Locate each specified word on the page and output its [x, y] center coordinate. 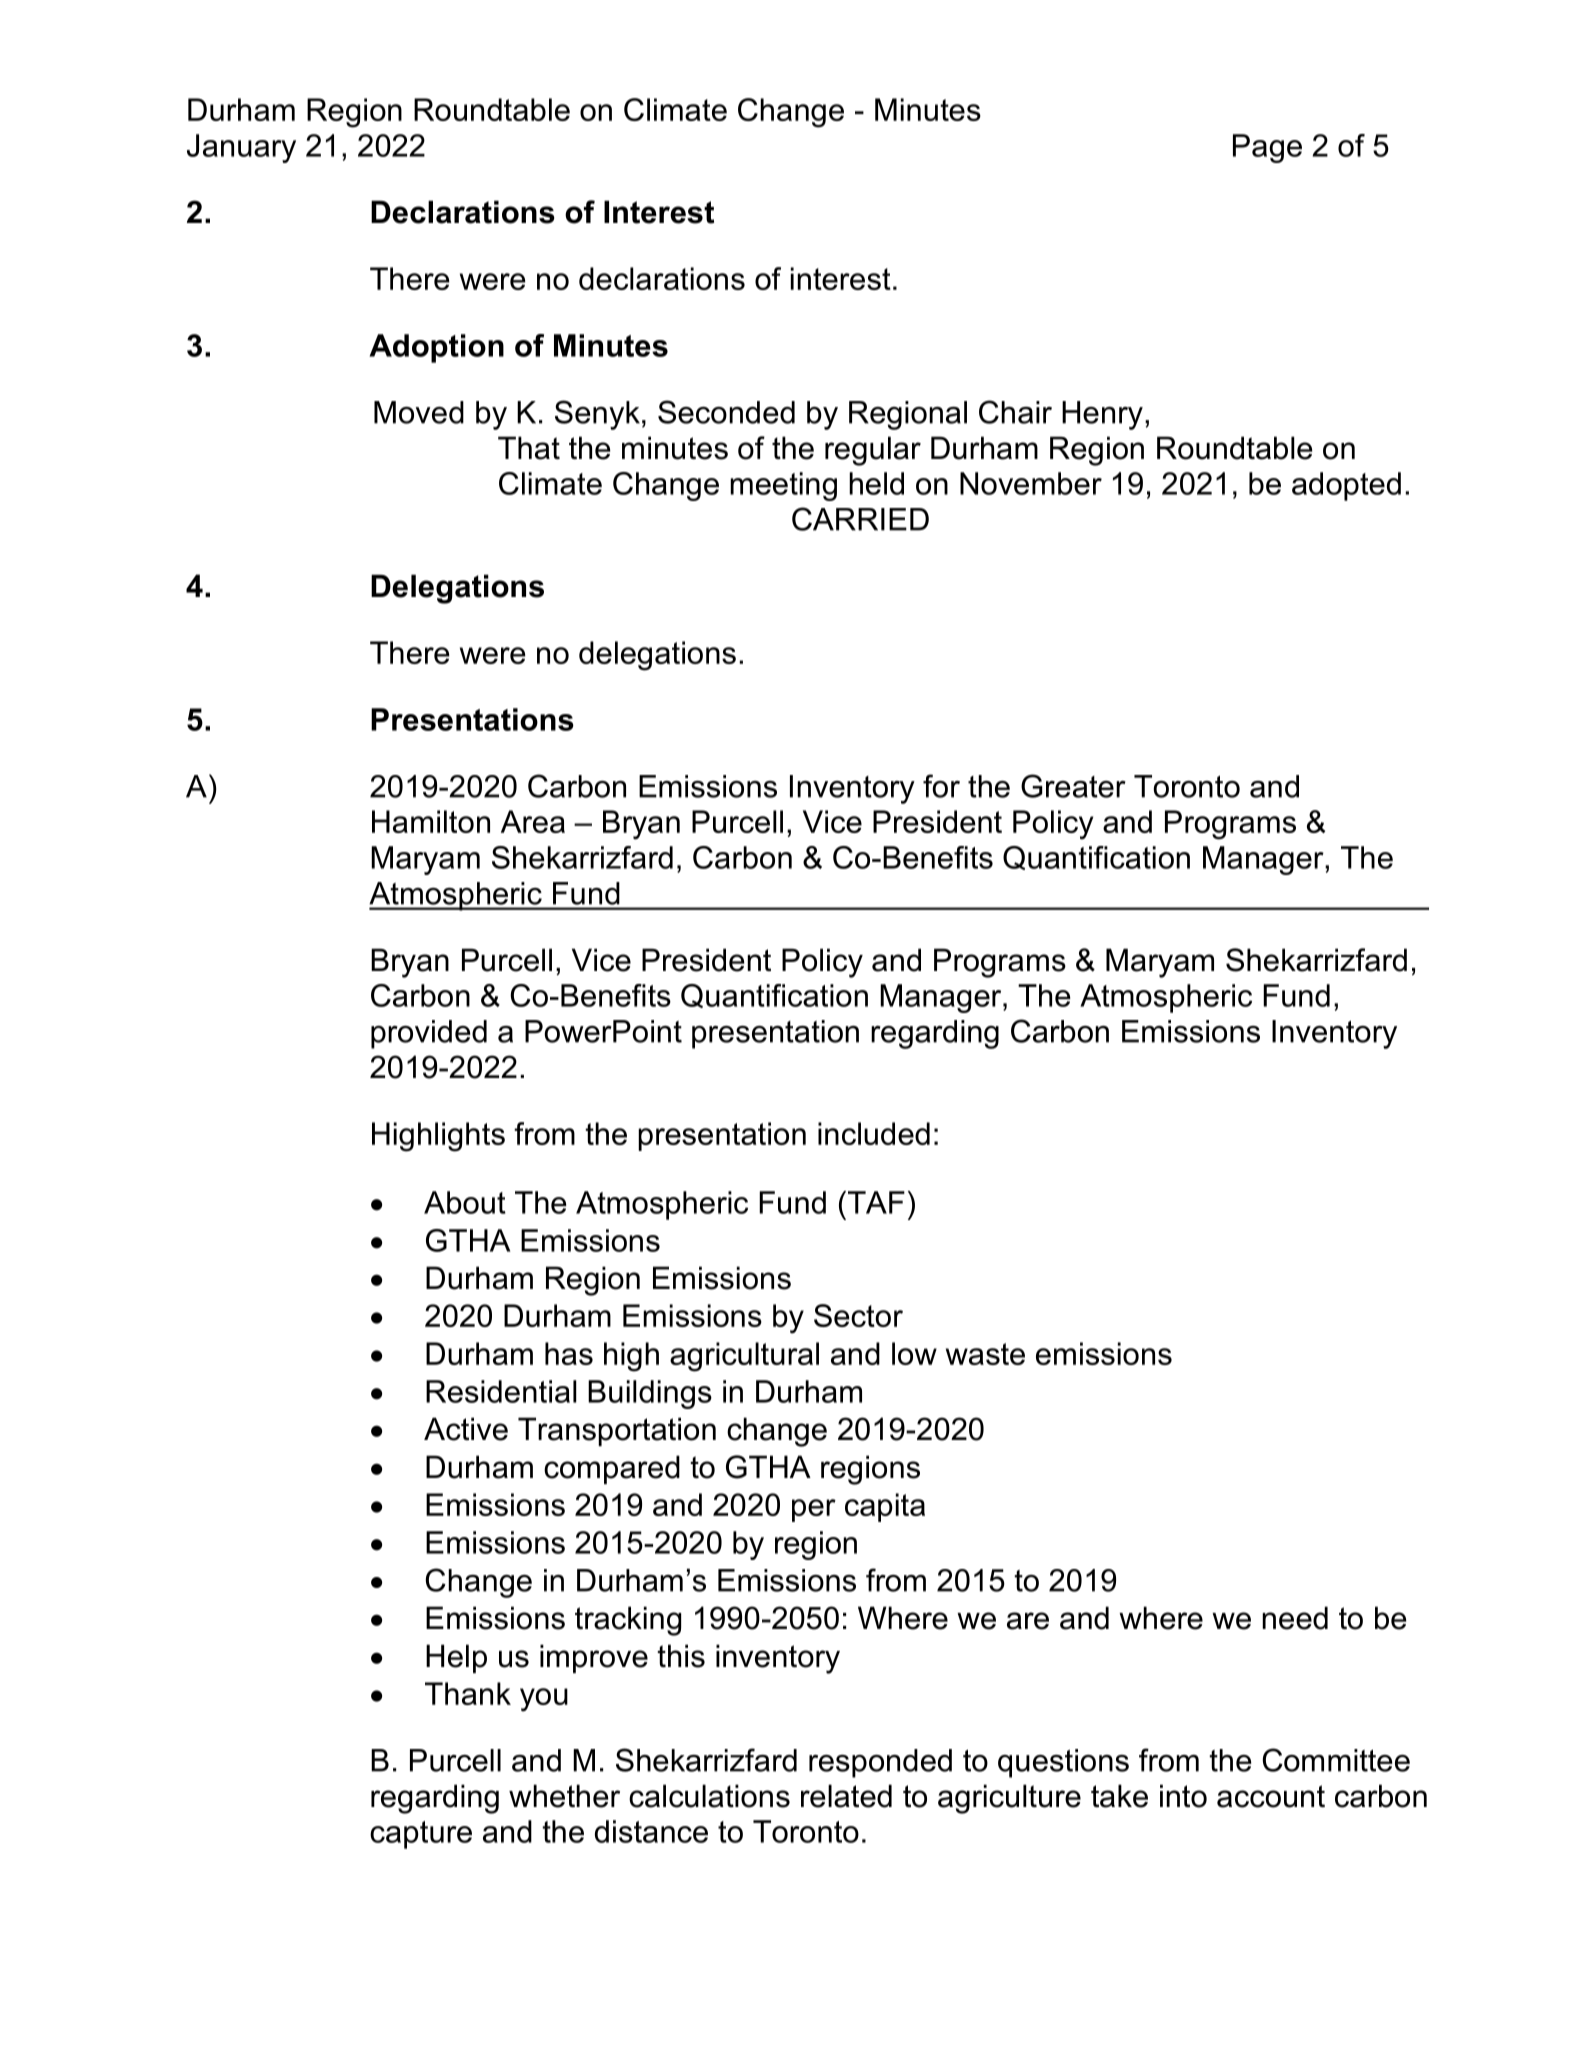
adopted [1346, 486]
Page [1267, 148]
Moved [419, 412]
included [874, 1133]
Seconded [726, 412]
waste [985, 1354]
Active [466, 1429]
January [241, 148]
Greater [1073, 786]
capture [421, 1835]
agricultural [744, 1357]
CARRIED [860, 519]
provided [429, 1034]
